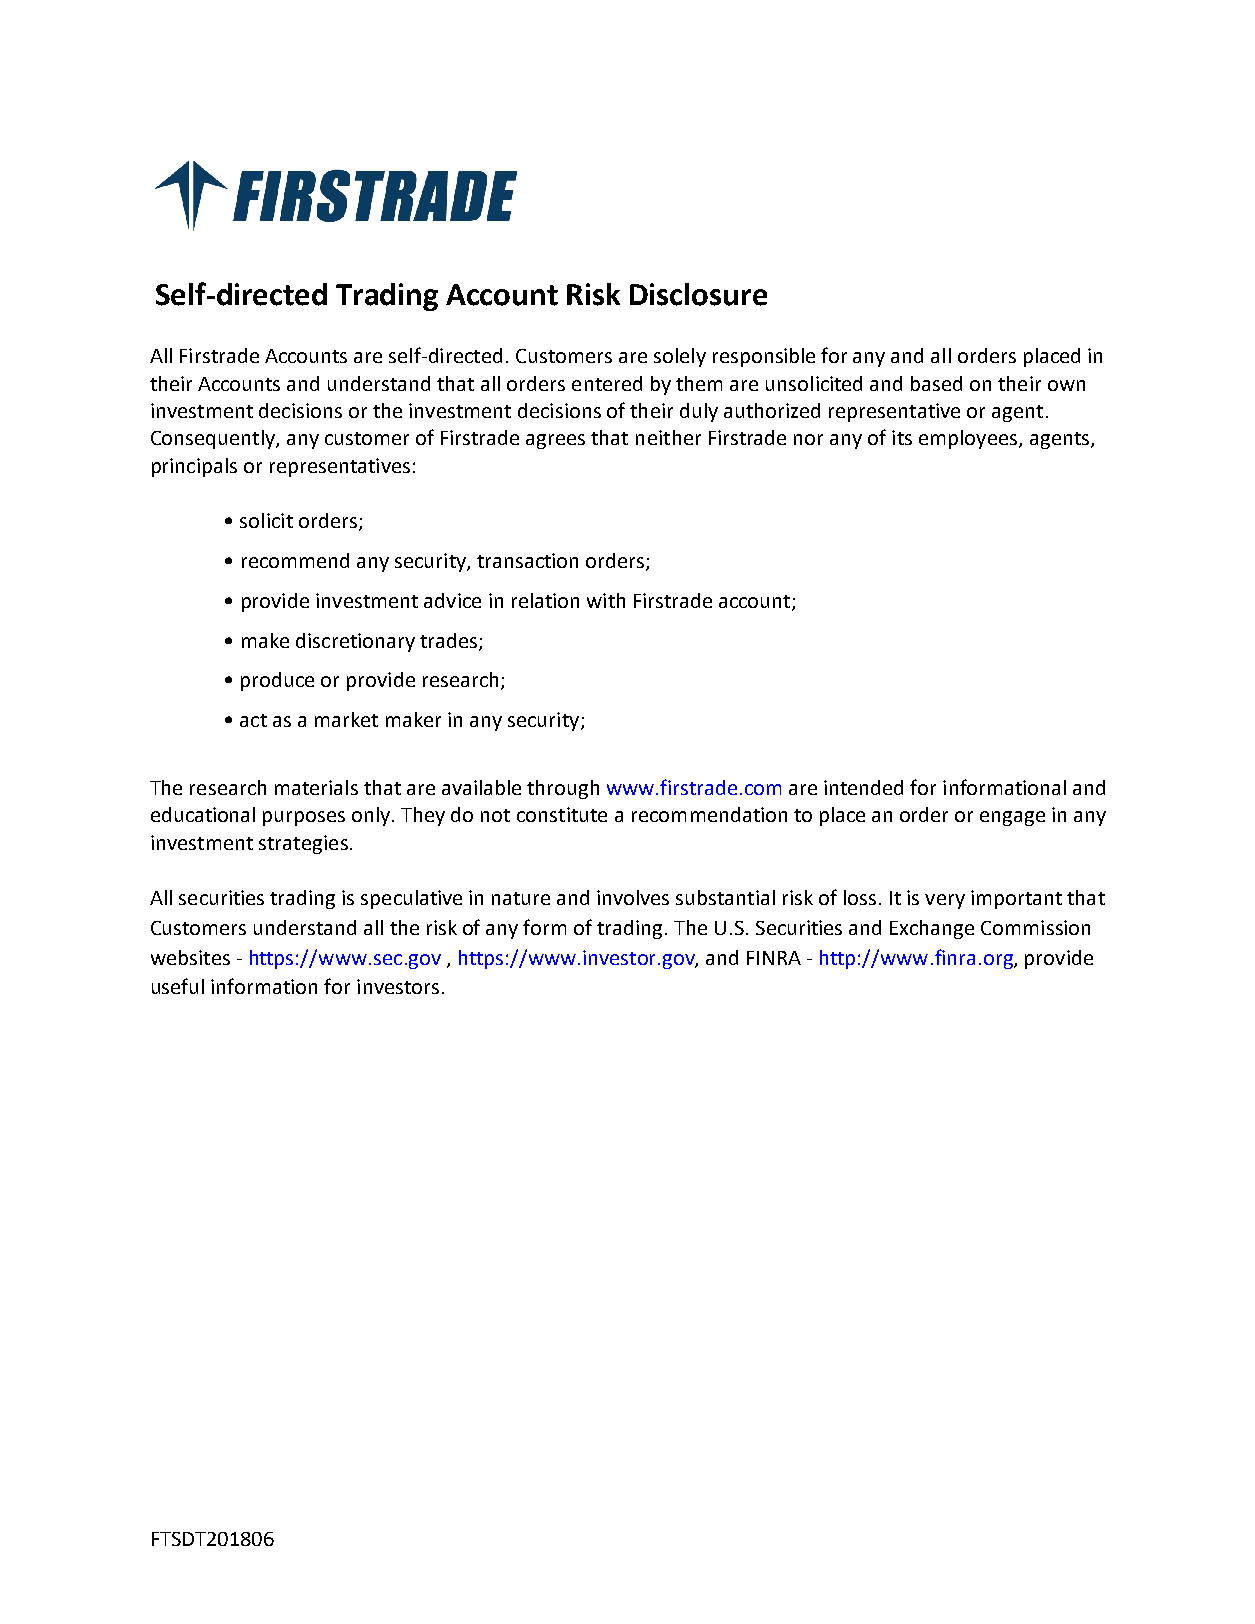  Describe the element at coordinates (863, 787) in the screenshot. I see `intended` at that location.
